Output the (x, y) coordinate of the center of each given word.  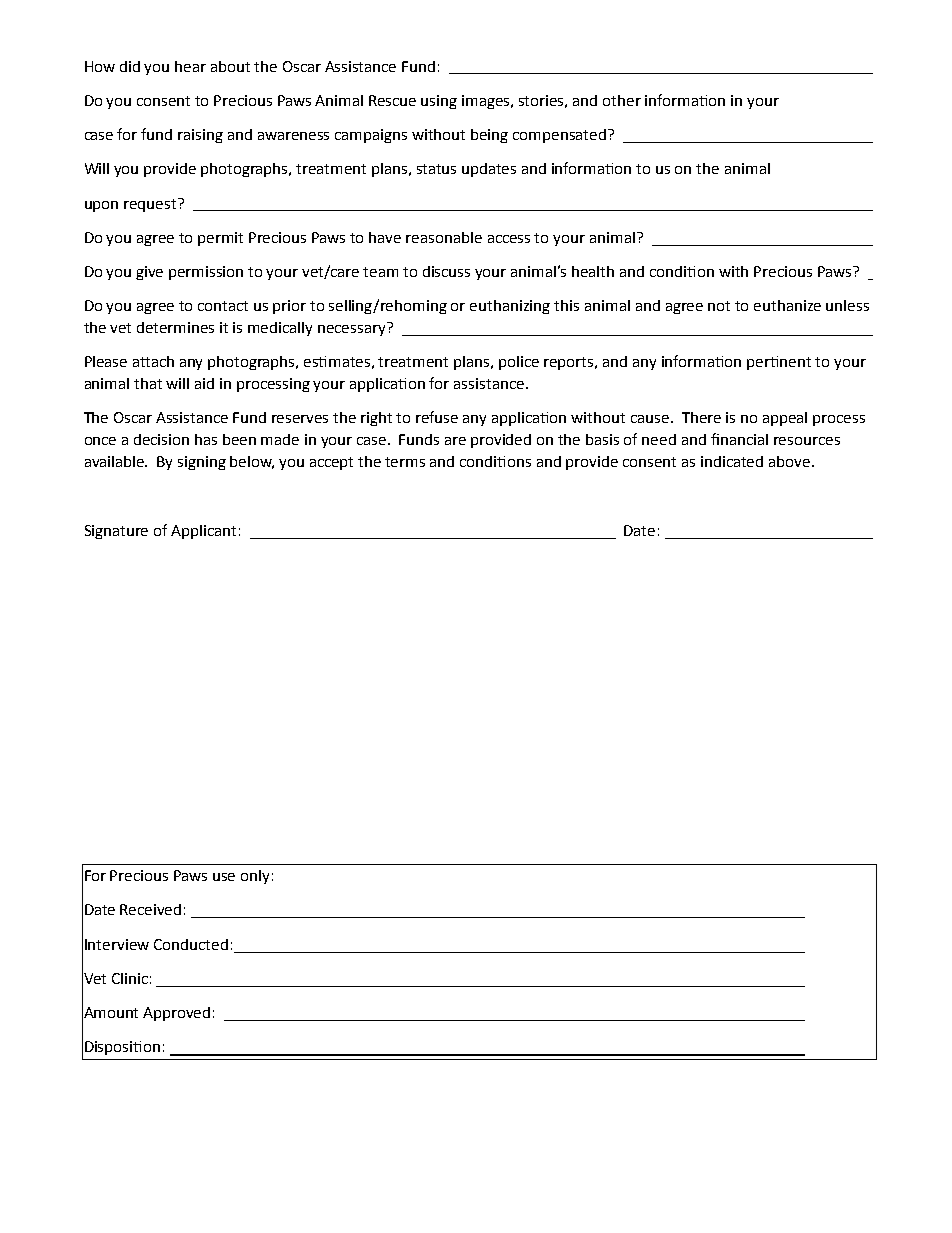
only (255, 877)
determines (175, 327)
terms (405, 462)
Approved (176, 1014)
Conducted (191, 944)
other (622, 100)
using (439, 102)
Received (150, 909)
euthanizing (510, 307)
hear (190, 66)
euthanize (787, 305)
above (789, 461)
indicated (732, 461)
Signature (116, 532)
